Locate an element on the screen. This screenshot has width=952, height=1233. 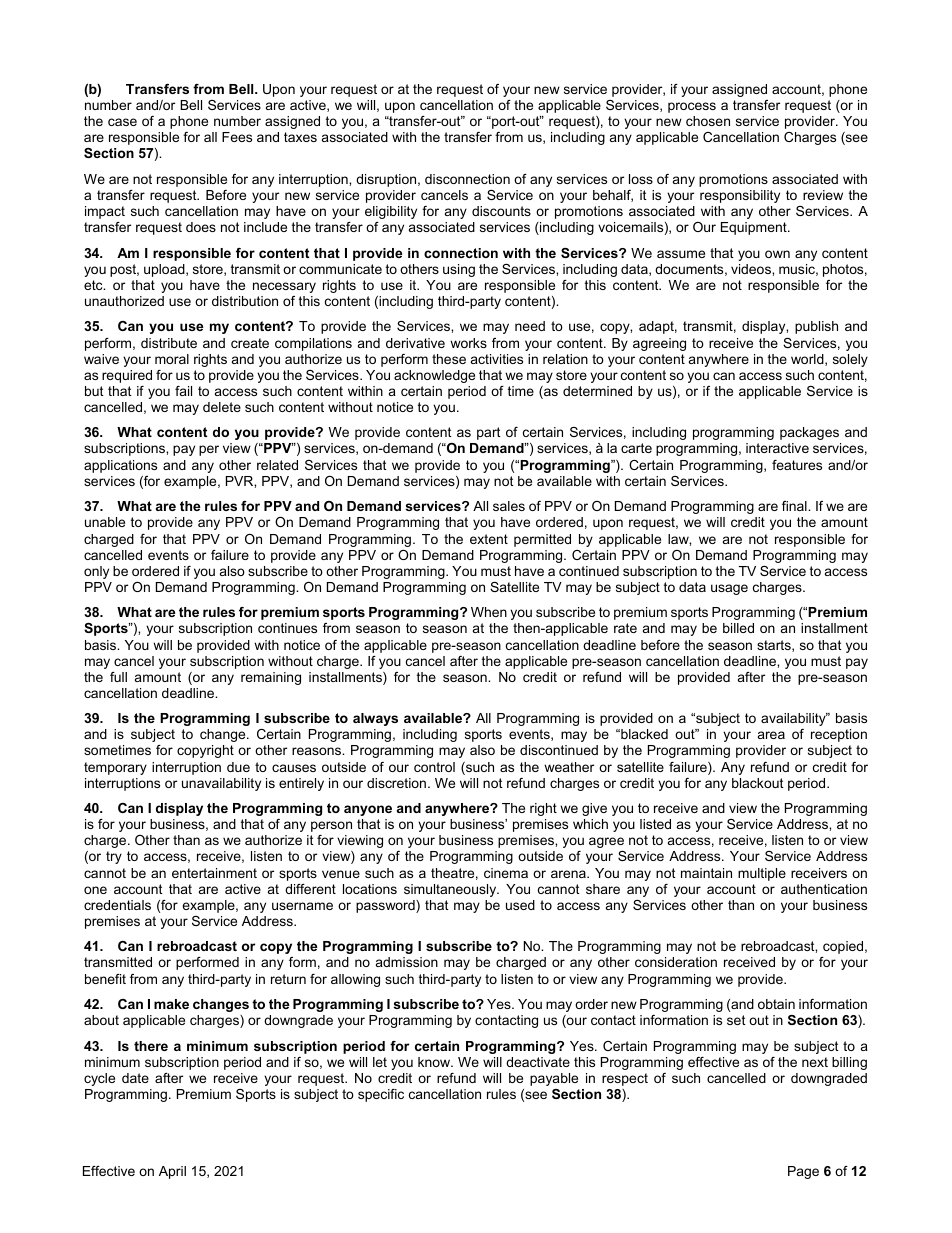
April is located at coordinates (172, 1172).
